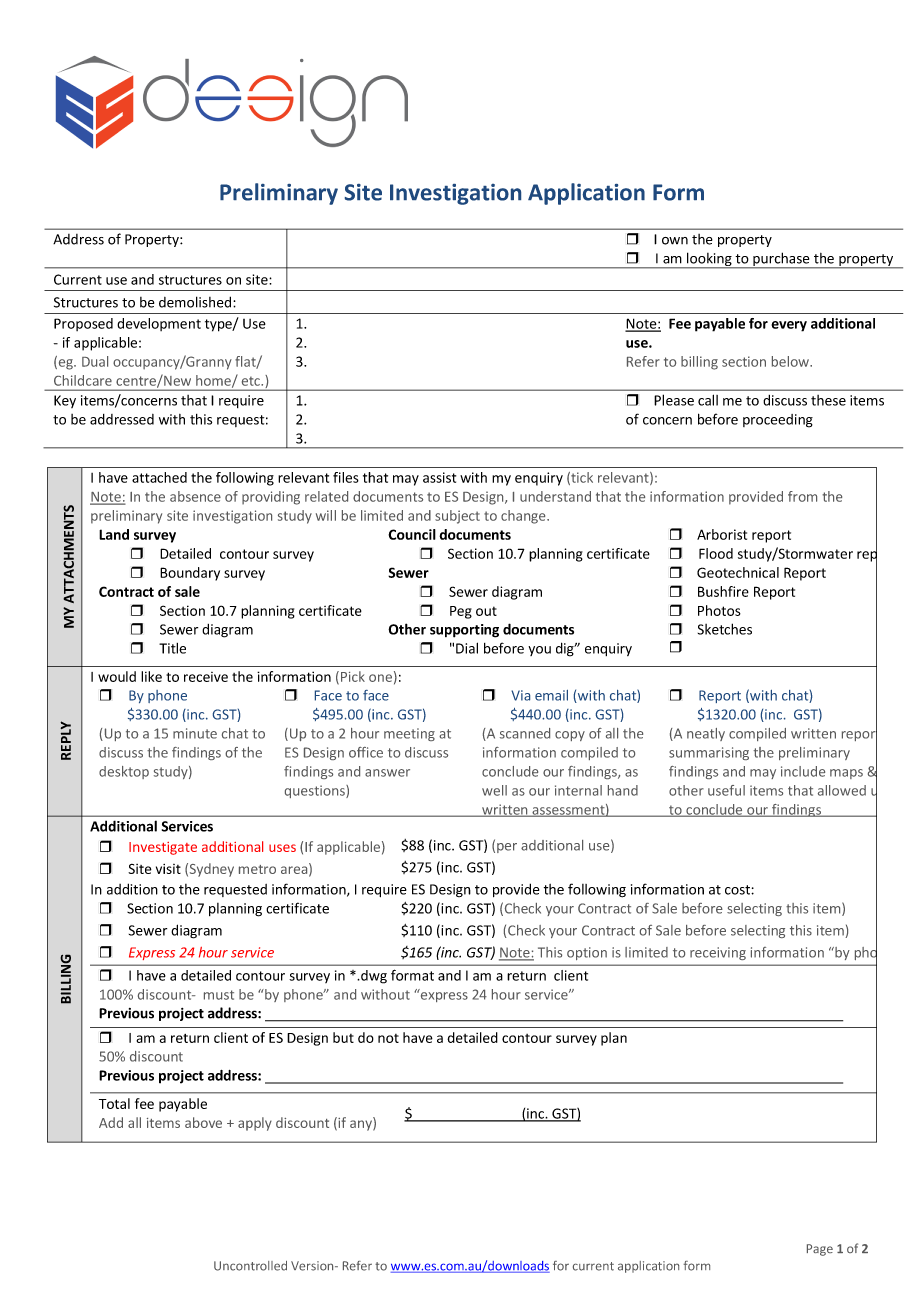  What do you see at coordinates (781, 260) in the screenshot?
I see `purchase` at bounding box center [781, 260].
